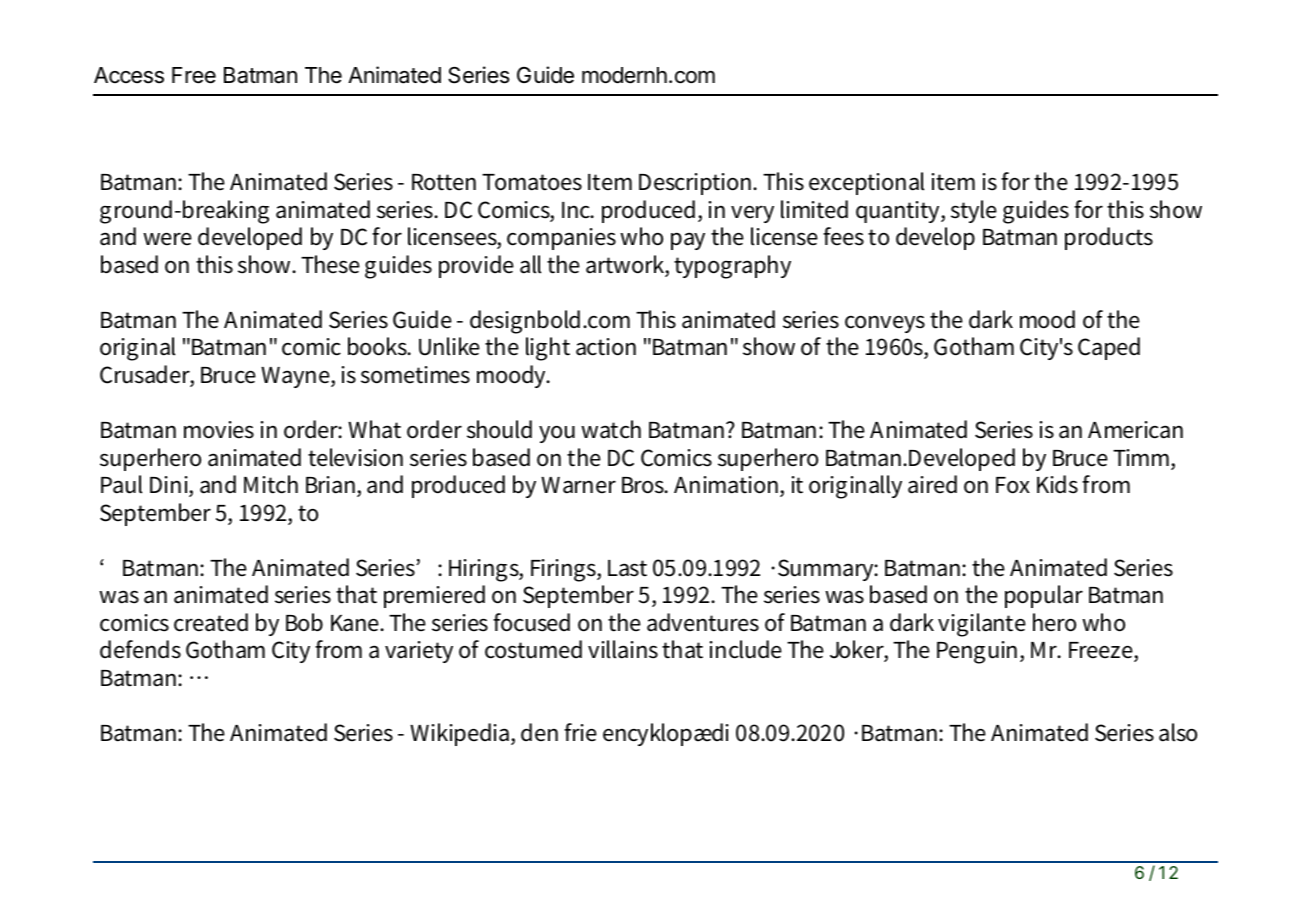 The width and height of the image is (1311, 924). Describe the element at coordinates (1109, 348) in the image. I see `Caped` at that location.
